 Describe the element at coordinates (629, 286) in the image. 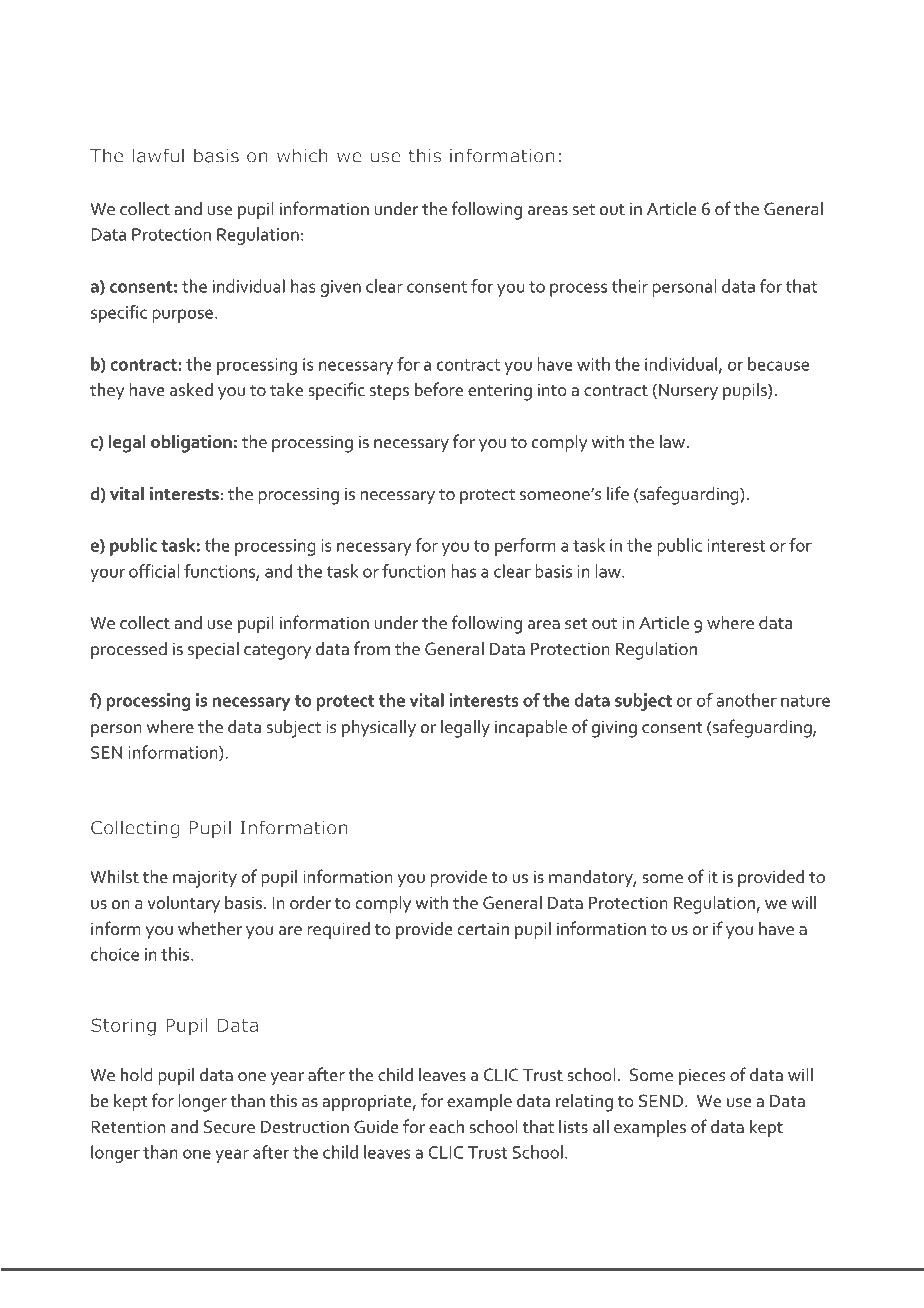

I see `their` at that location.
